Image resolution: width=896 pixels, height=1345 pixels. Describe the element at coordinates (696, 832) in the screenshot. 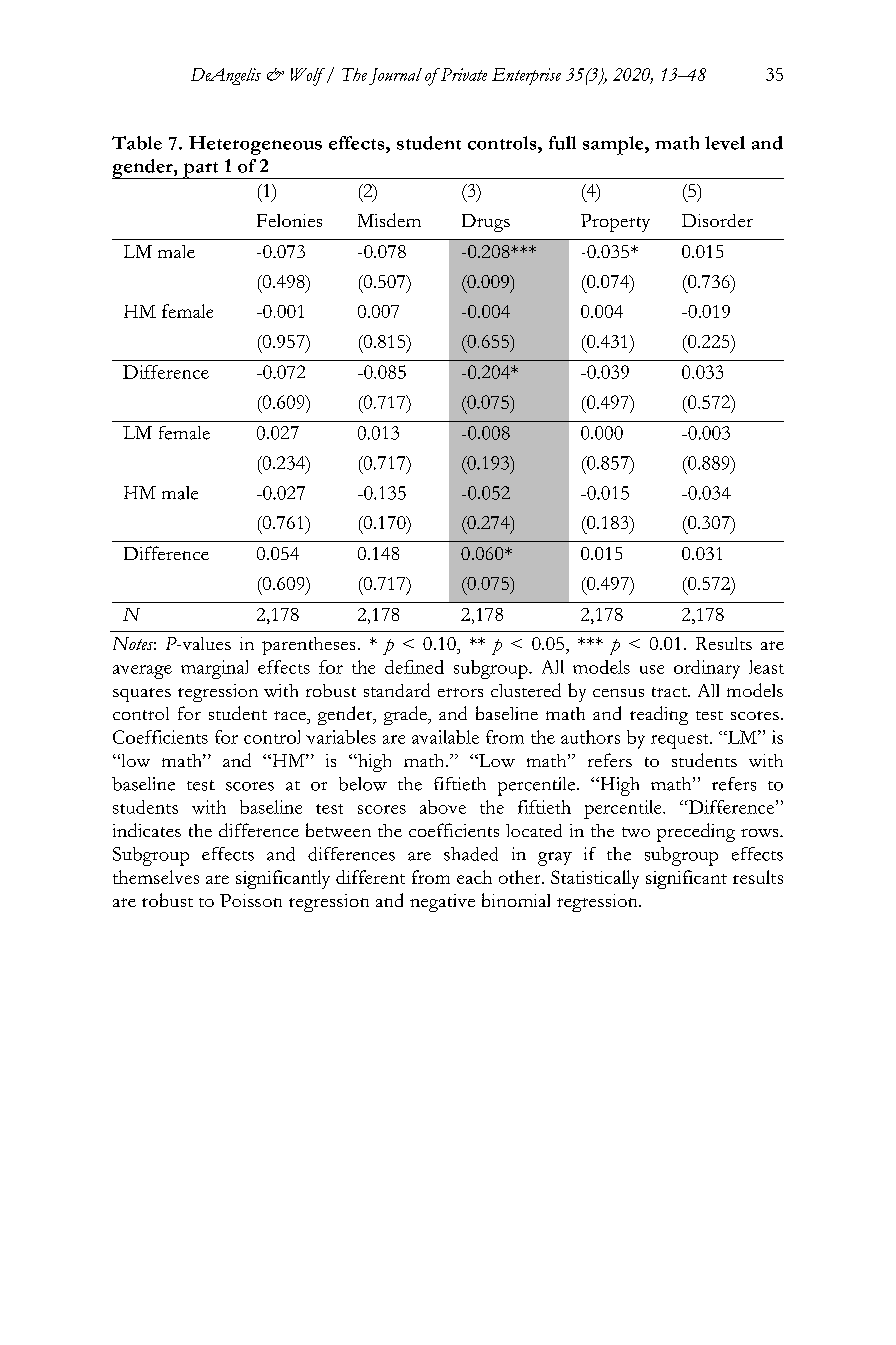

I see `preceding` at that location.
